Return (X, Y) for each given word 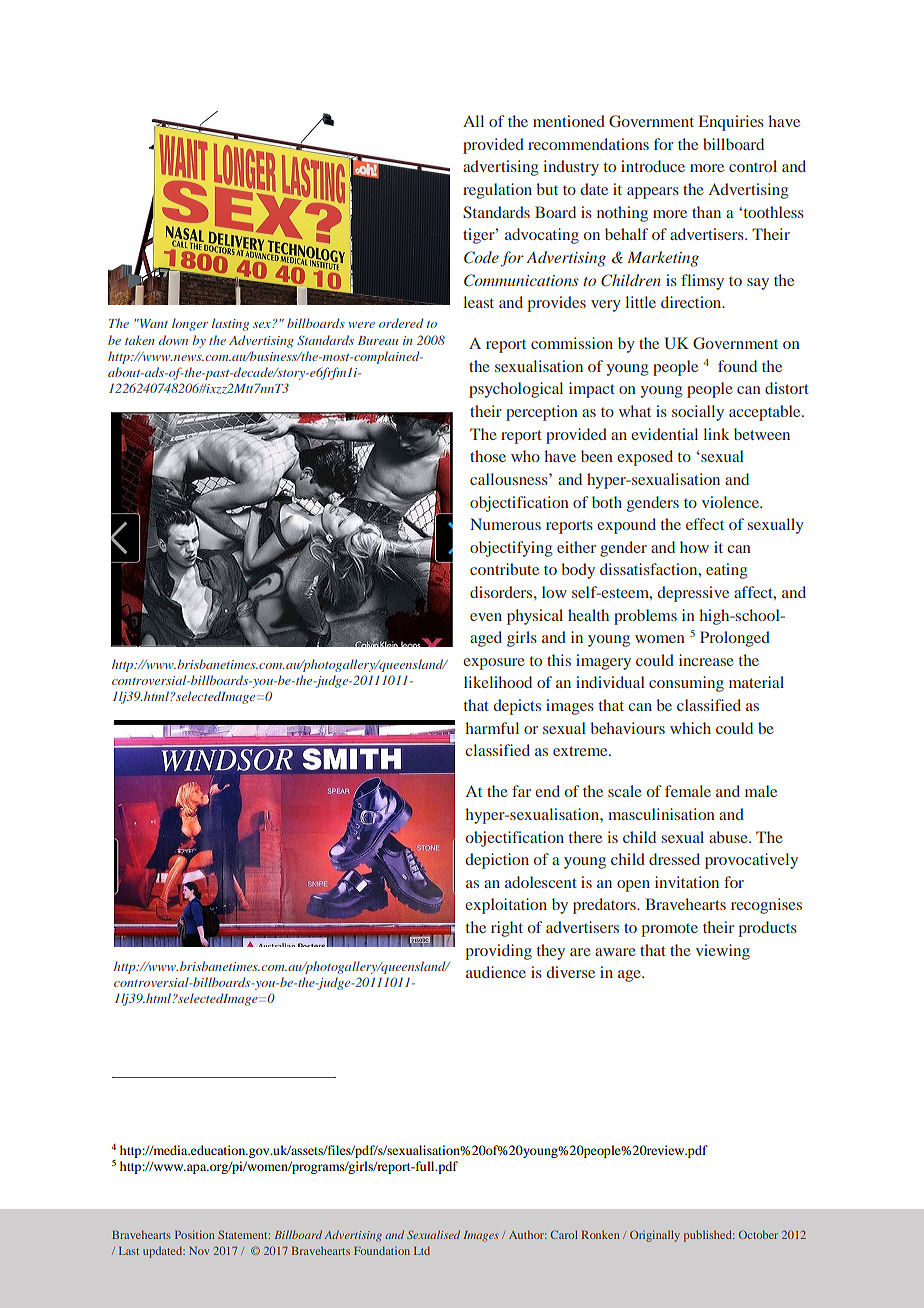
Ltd (422, 1251)
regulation (497, 191)
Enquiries (731, 123)
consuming (686, 684)
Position (194, 1234)
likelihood (498, 682)
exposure (494, 664)
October (758, 1234)
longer (190, 324)
